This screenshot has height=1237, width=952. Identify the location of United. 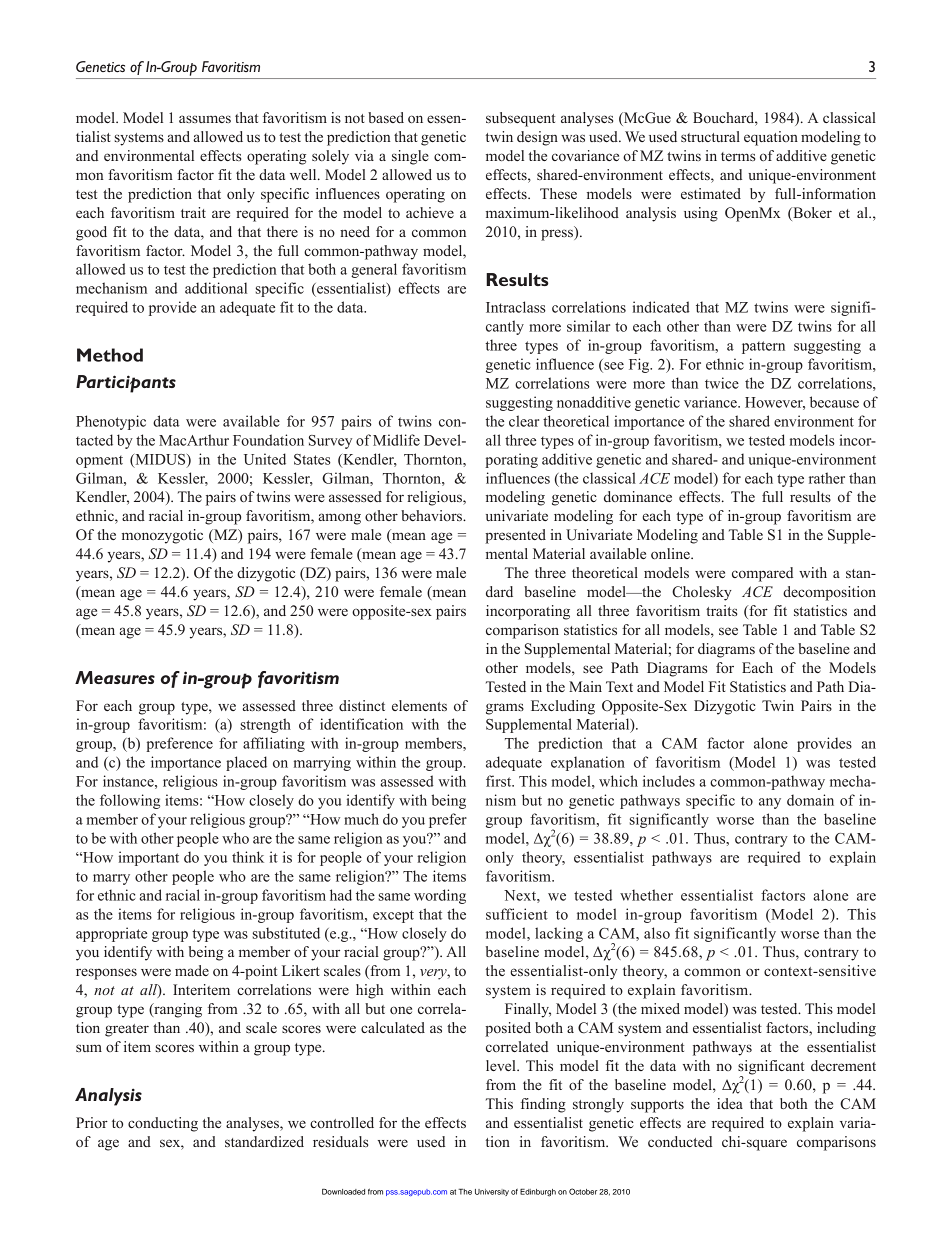
(265, 459).
